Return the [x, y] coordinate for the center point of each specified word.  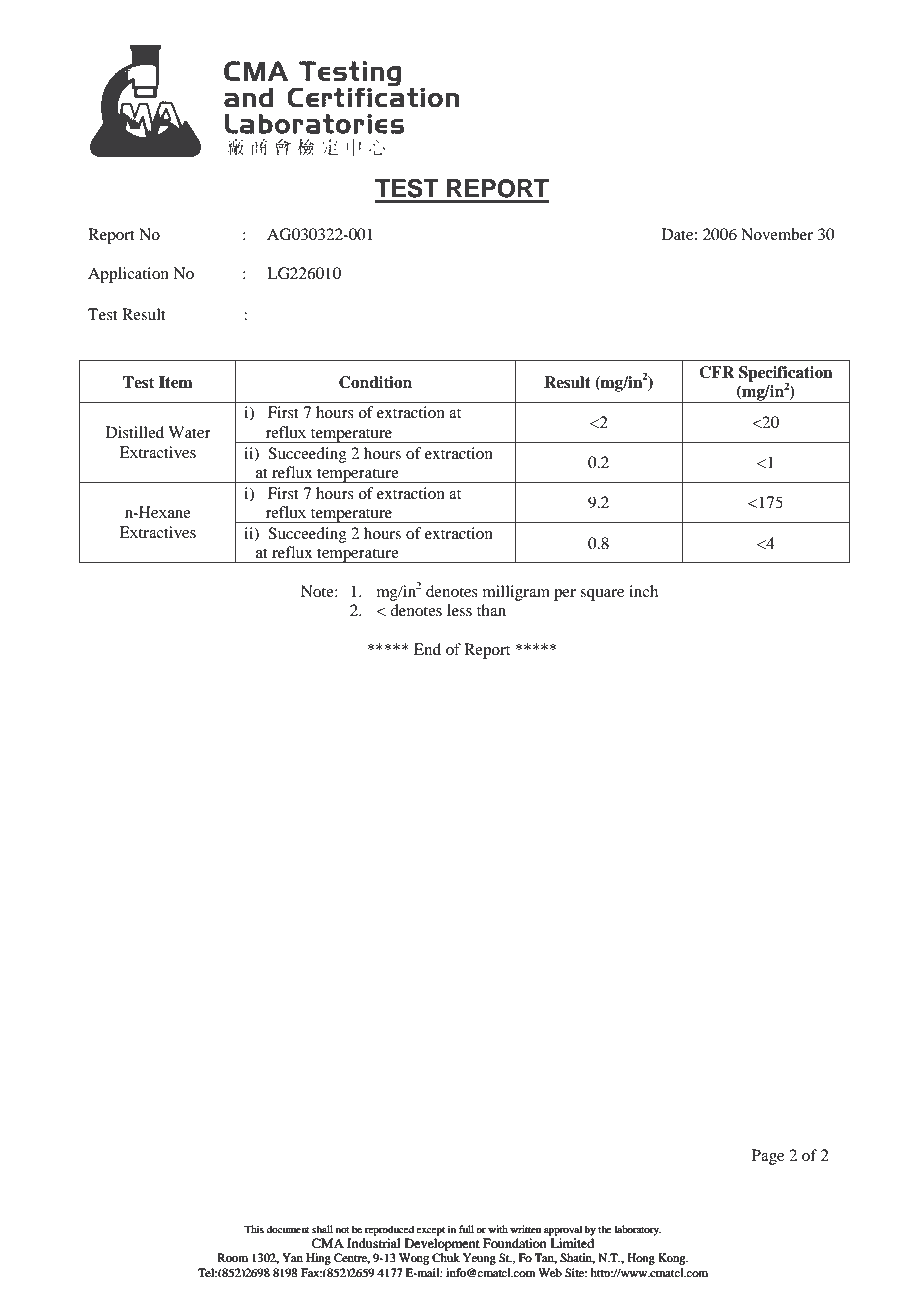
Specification [786, 375]
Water [189, 432]
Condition [375, 382]
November [777, 234]
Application [128, 275]
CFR [717, 372]
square [602, 595]
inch [643, 591]
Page [768, 1157]
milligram [516, 593]
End [427, 649]
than [491, 610]
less [459, 610]
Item [176, 382]
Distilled [135, 432]
